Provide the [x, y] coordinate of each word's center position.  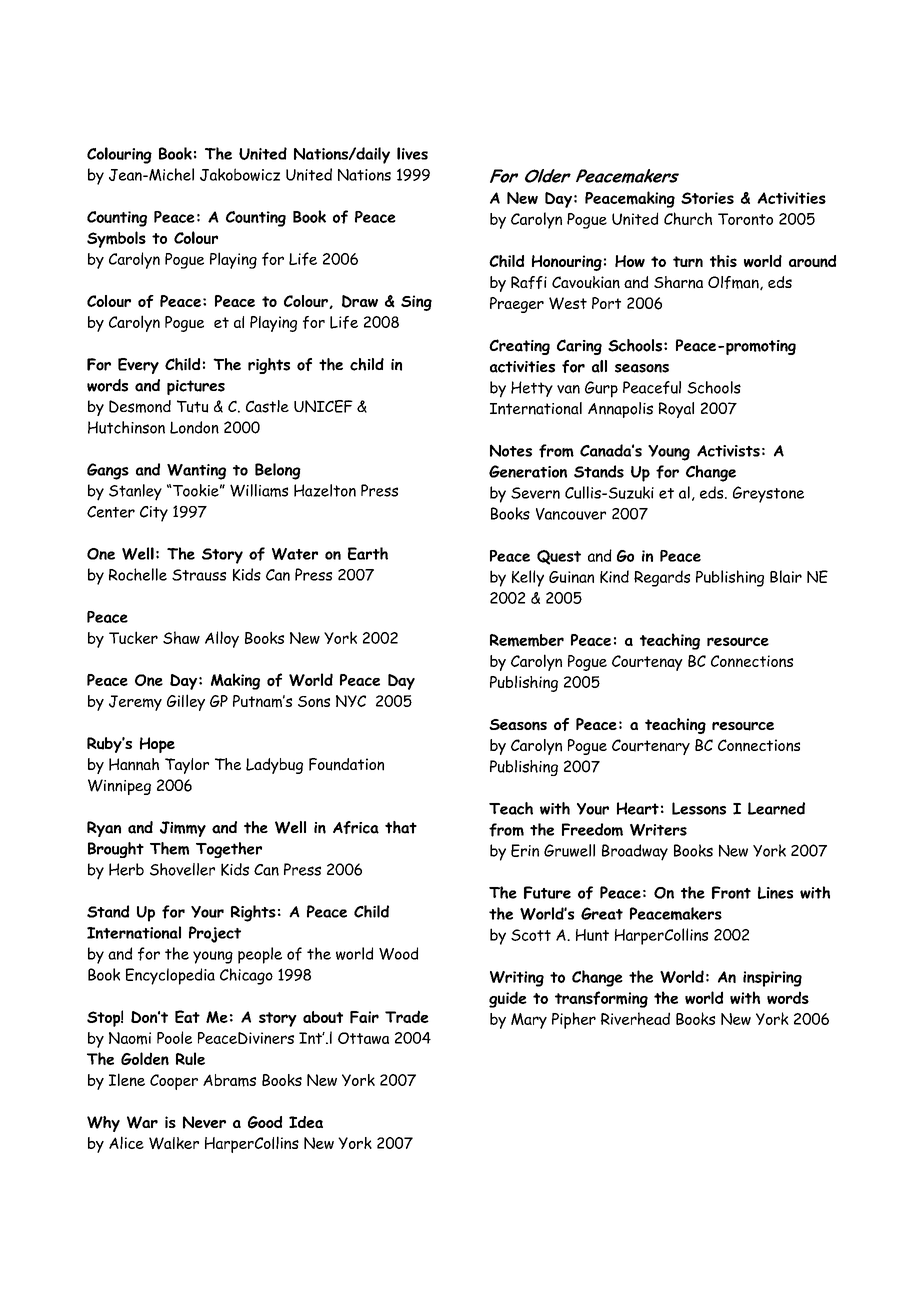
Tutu [192, 406]
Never [204, 1122]
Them [169, 848]
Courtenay [647, 663]
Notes [511, 450]
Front [731, 892]
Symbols [116, 239]
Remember [527, 640]
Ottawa [363, 1038]
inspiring [772, 979]
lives [412, 153]
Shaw [181, 637]
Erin [525, 850]
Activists [728, 451]
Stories [707, 198]
